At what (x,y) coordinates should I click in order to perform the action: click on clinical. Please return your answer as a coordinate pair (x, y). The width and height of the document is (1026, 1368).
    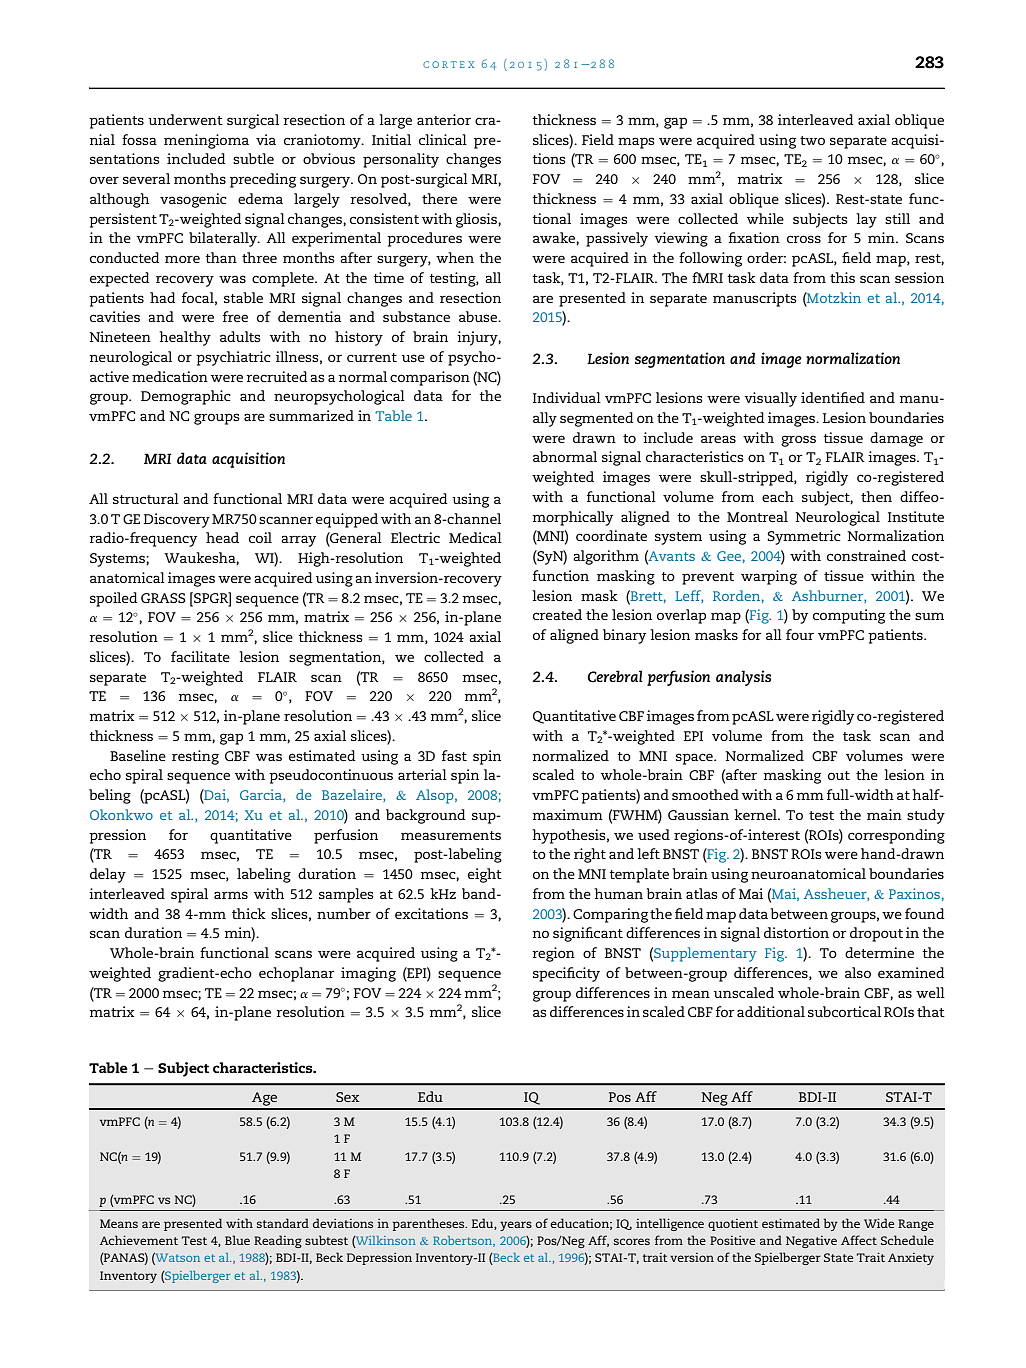
    Looking at the image, I should click on (443, 139).
